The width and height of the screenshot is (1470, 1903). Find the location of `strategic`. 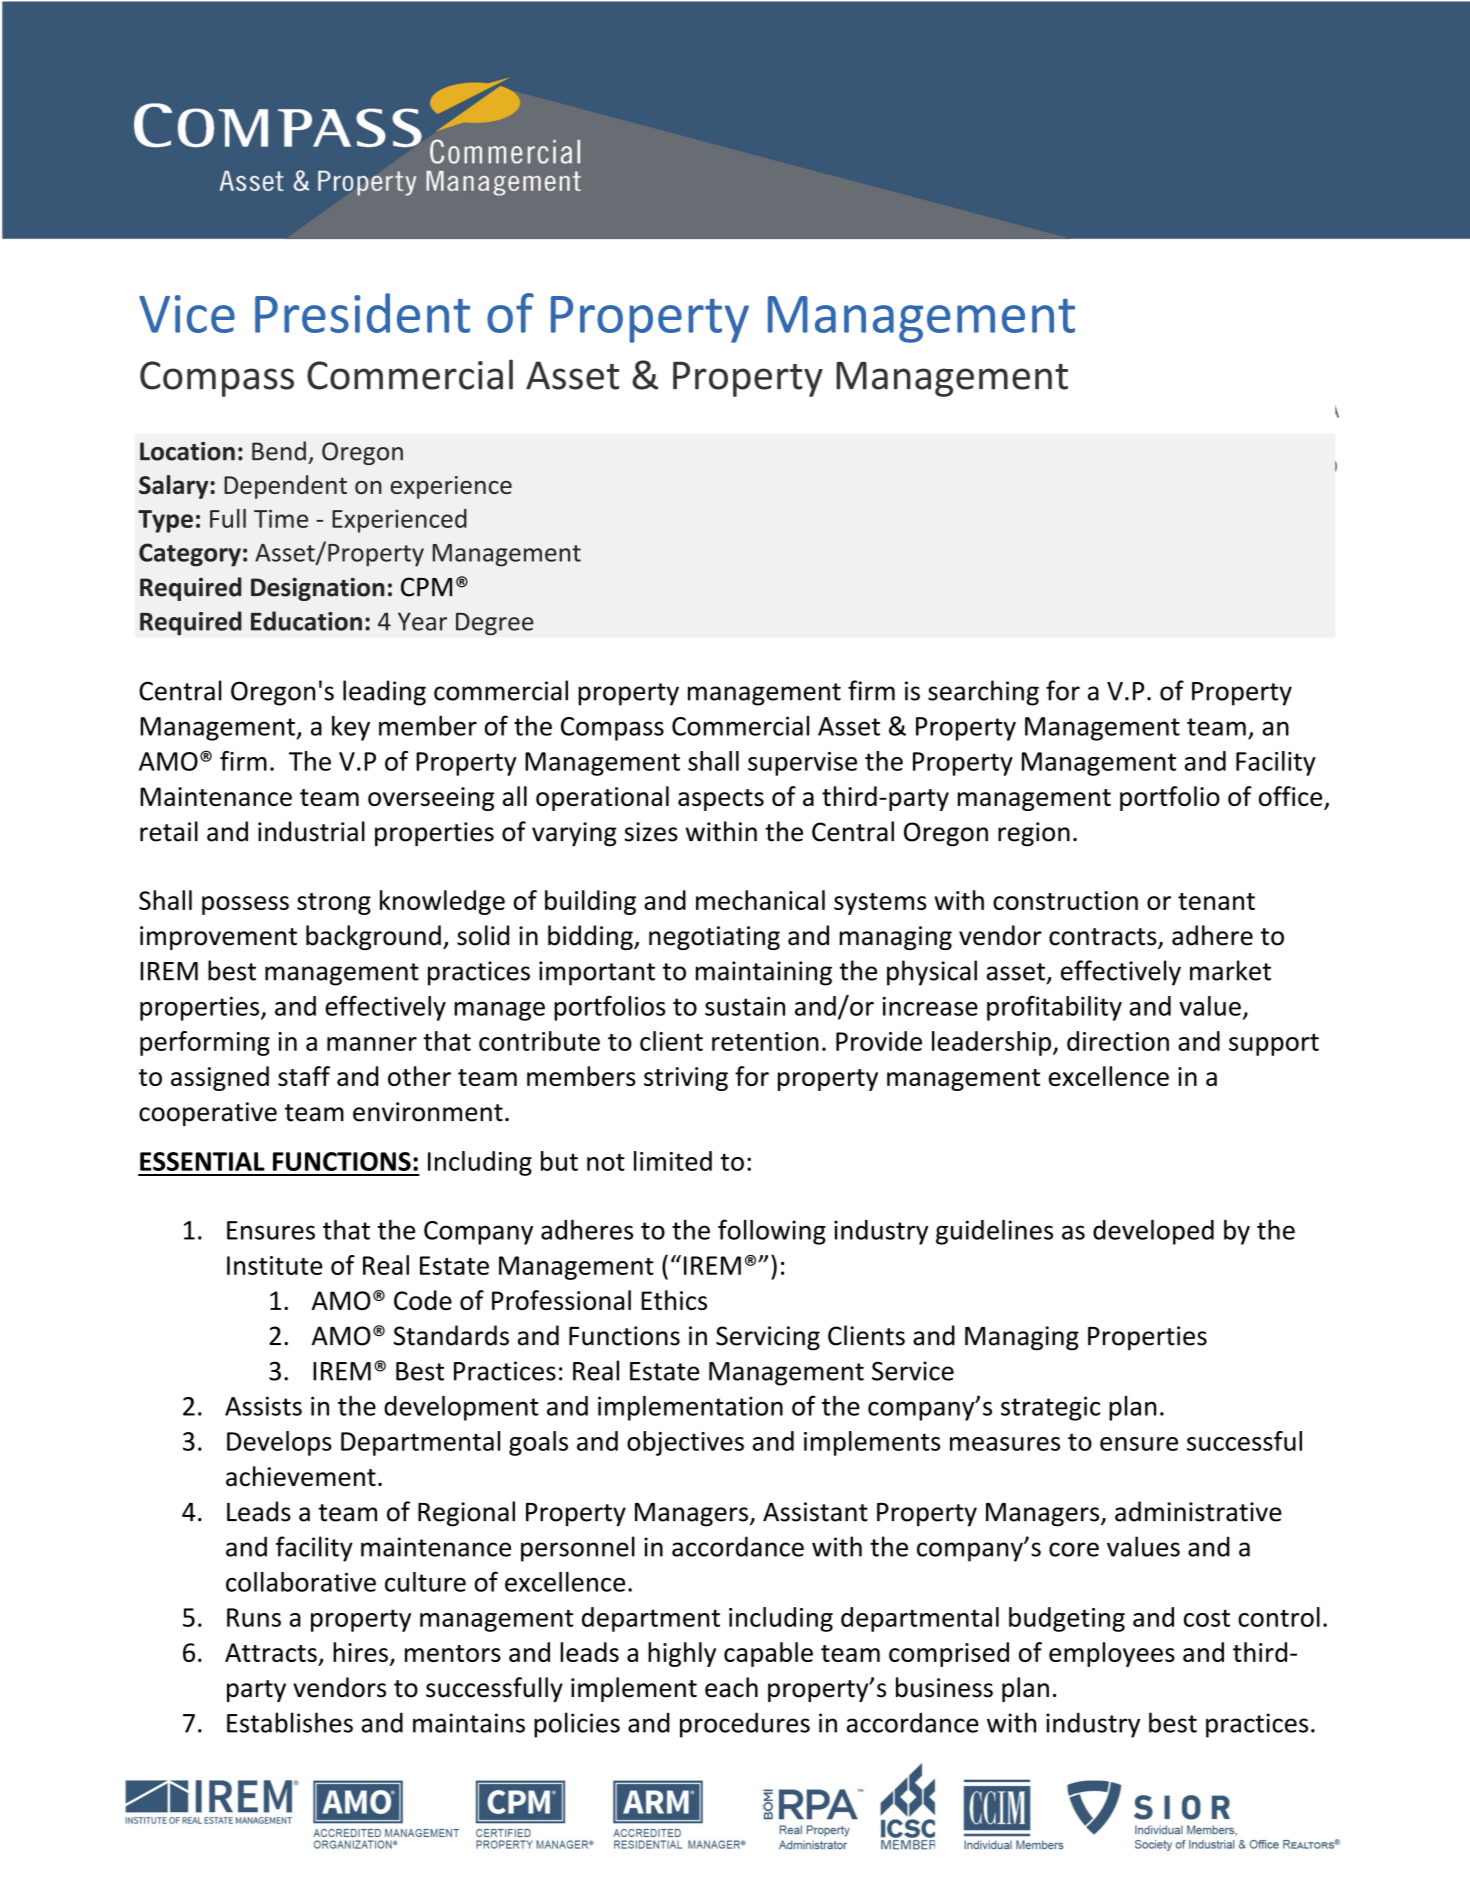

strategic is located at coordinates (1050, 1408).
